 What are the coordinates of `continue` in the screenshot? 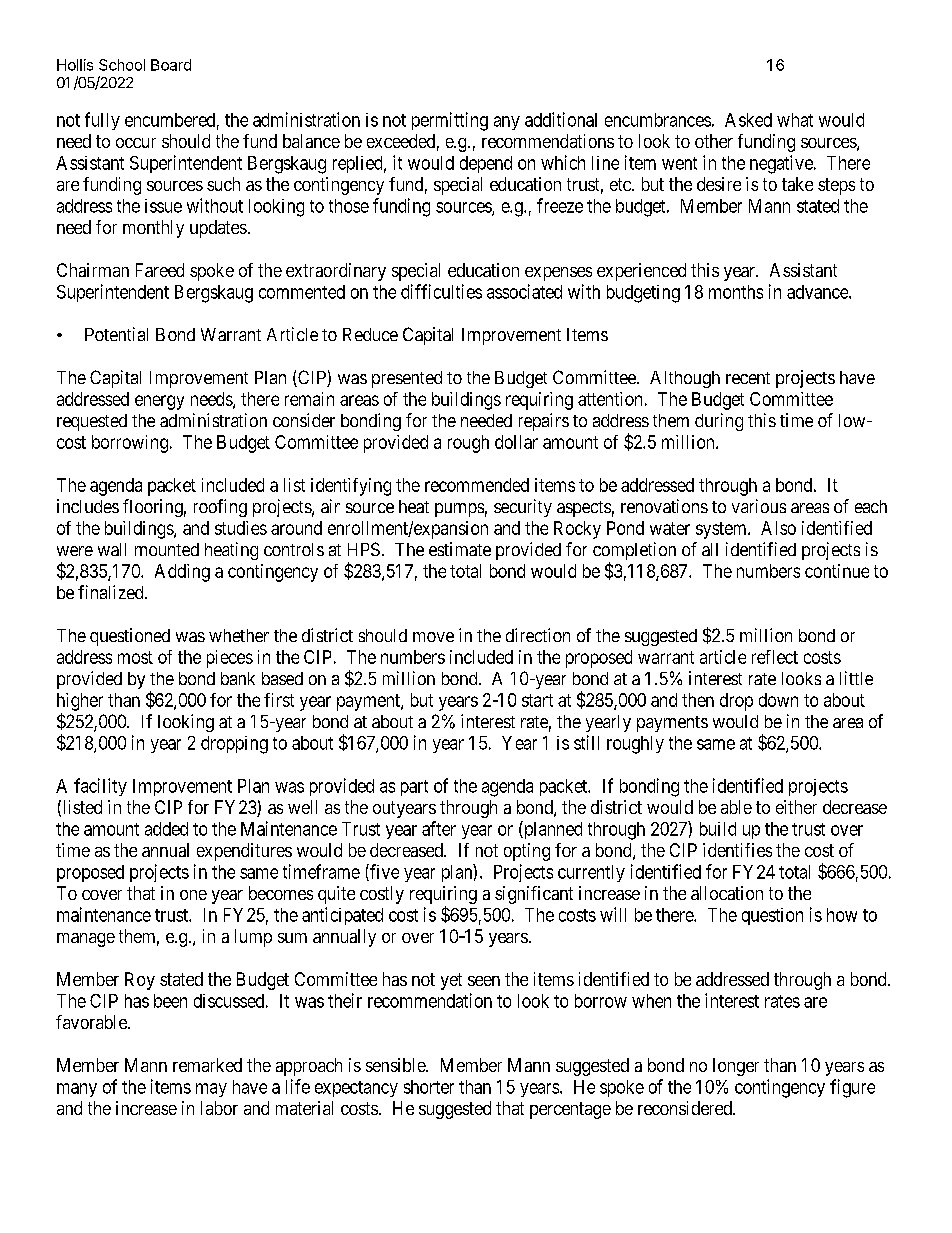 It's located at (837, 571).
